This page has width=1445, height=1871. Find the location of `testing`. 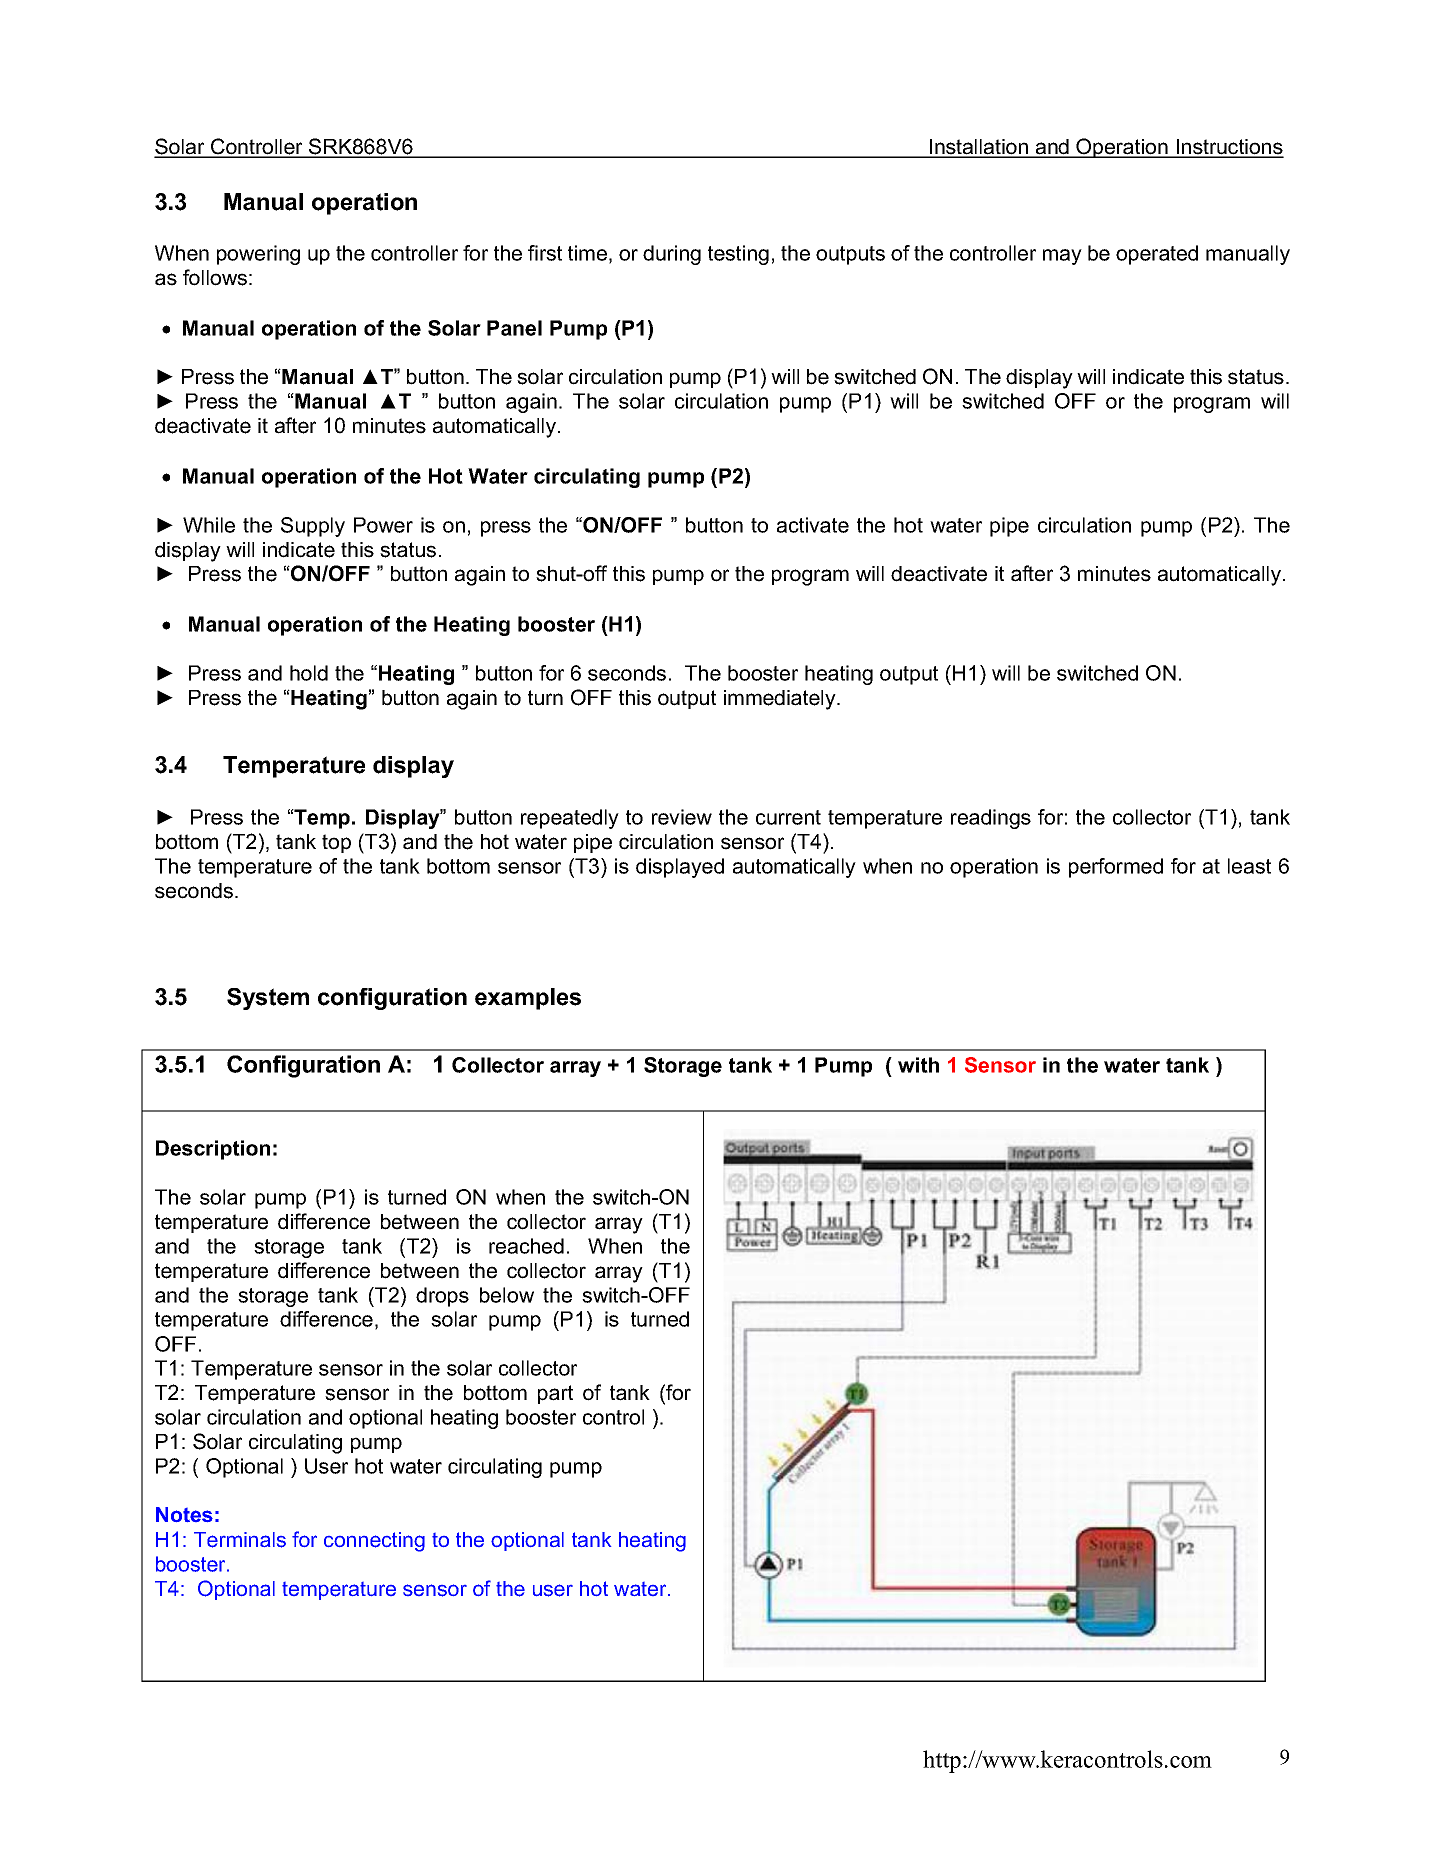

testing is located at coordinates (738, 255).
